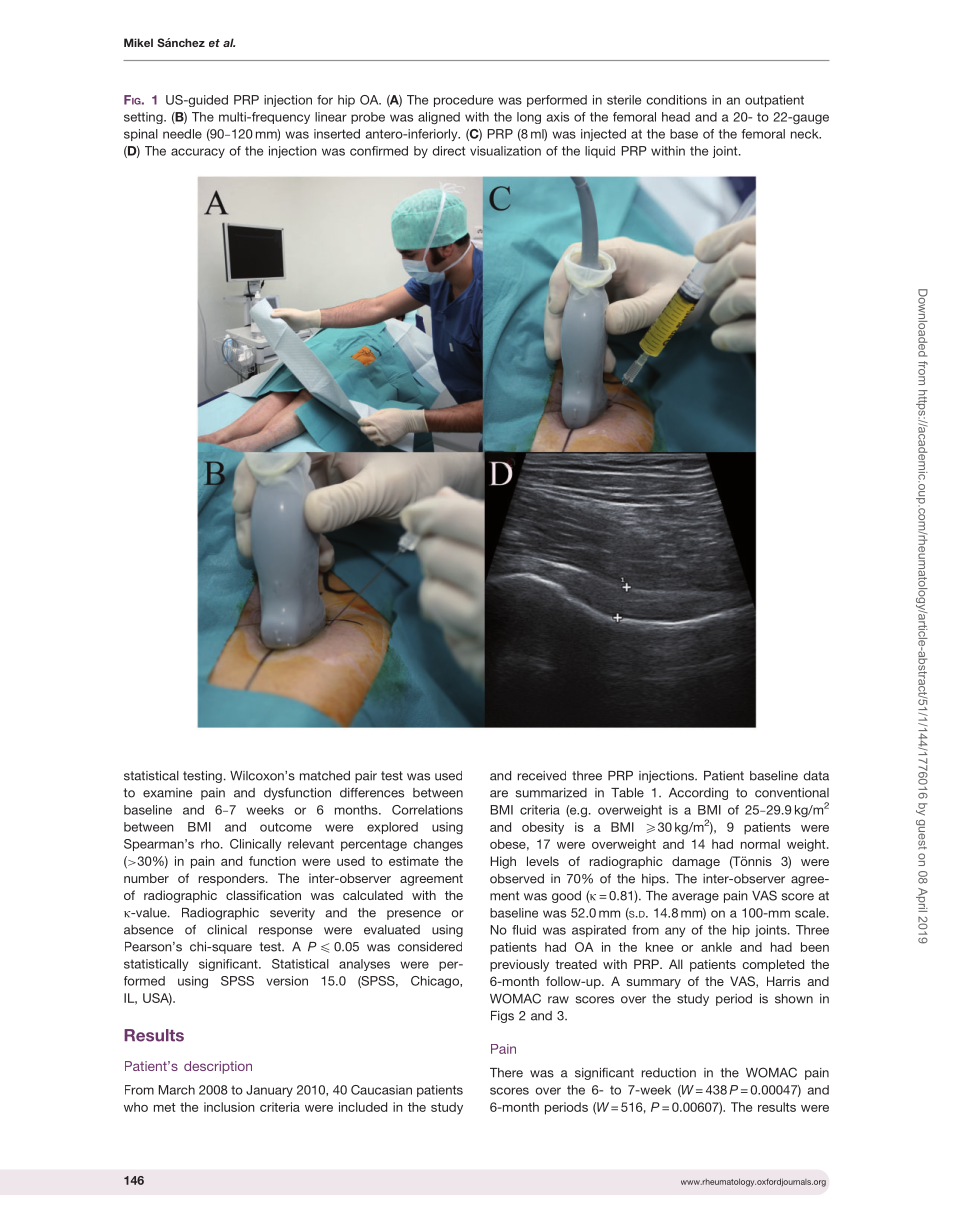 Image resolution: width=953 pixels, height=1232 pixels. Describe the element at coordinates (760, 844) in the page. I see `normal` at that location.
